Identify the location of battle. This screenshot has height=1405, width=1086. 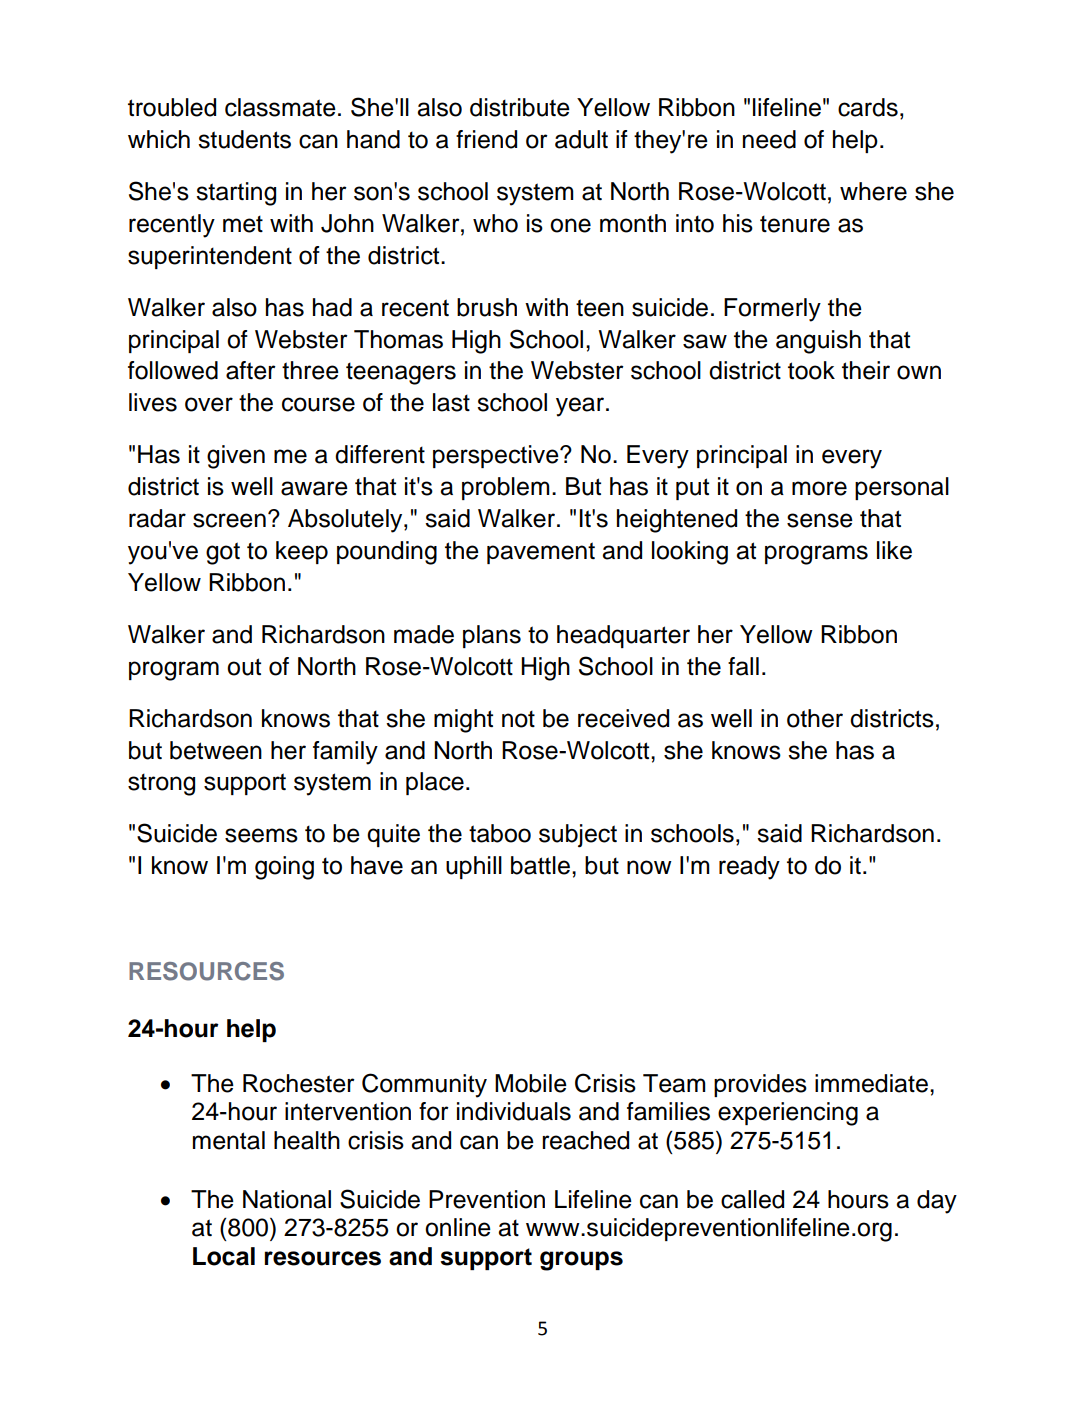
(540, 865).
